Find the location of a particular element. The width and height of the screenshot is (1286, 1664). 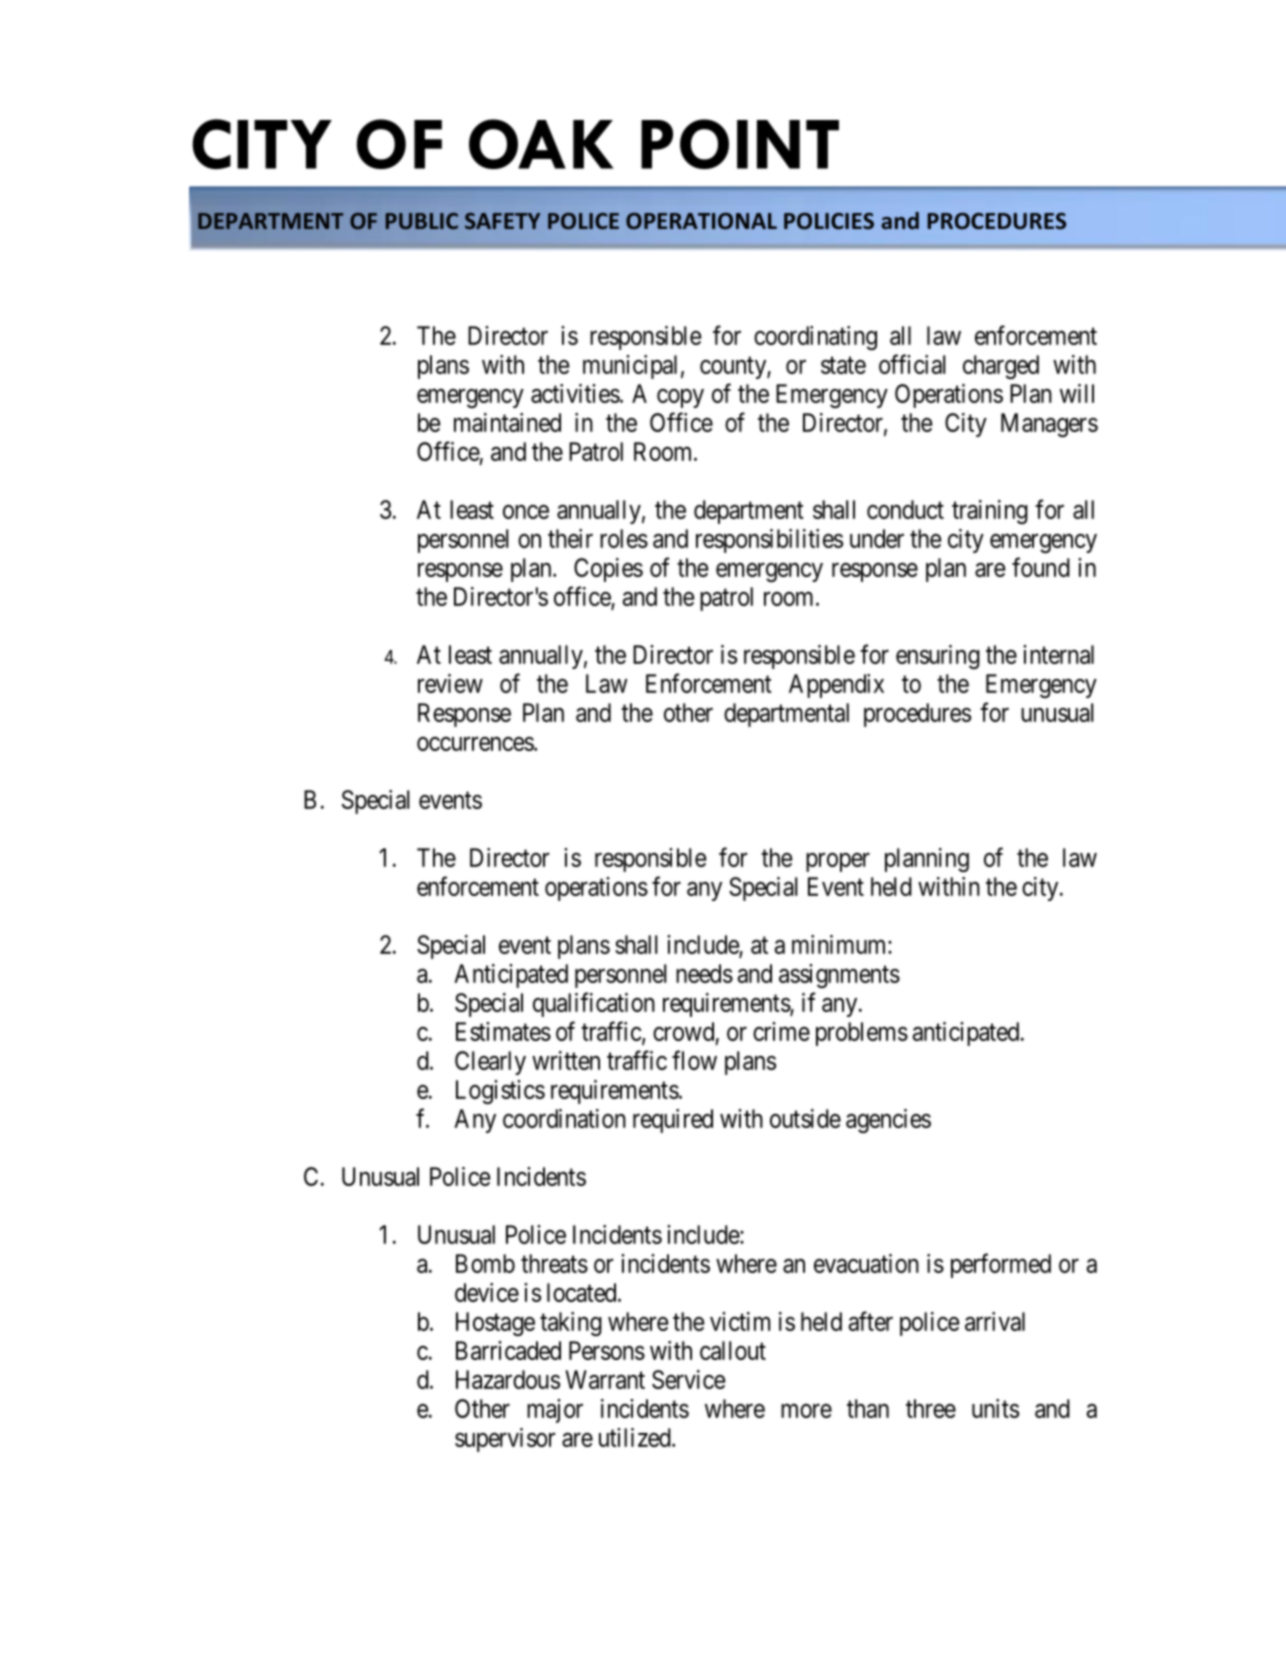

agencies is located at coordinates (888, 1121).
